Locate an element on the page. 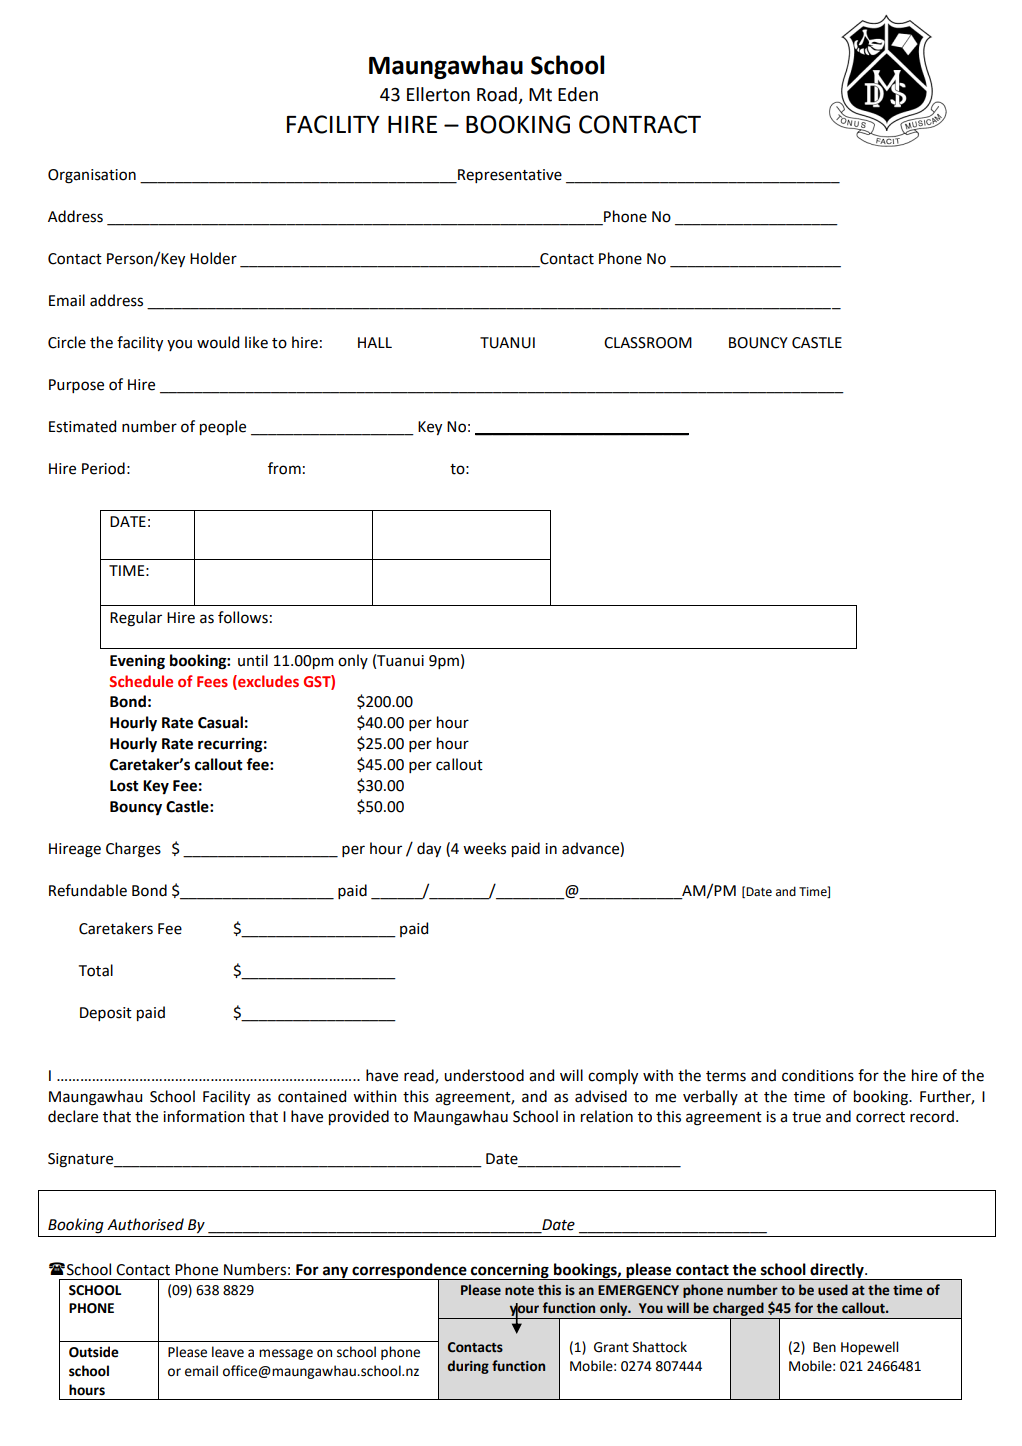 This image has width=1022, height=1446. Road is located at coordinates (498, 95).
